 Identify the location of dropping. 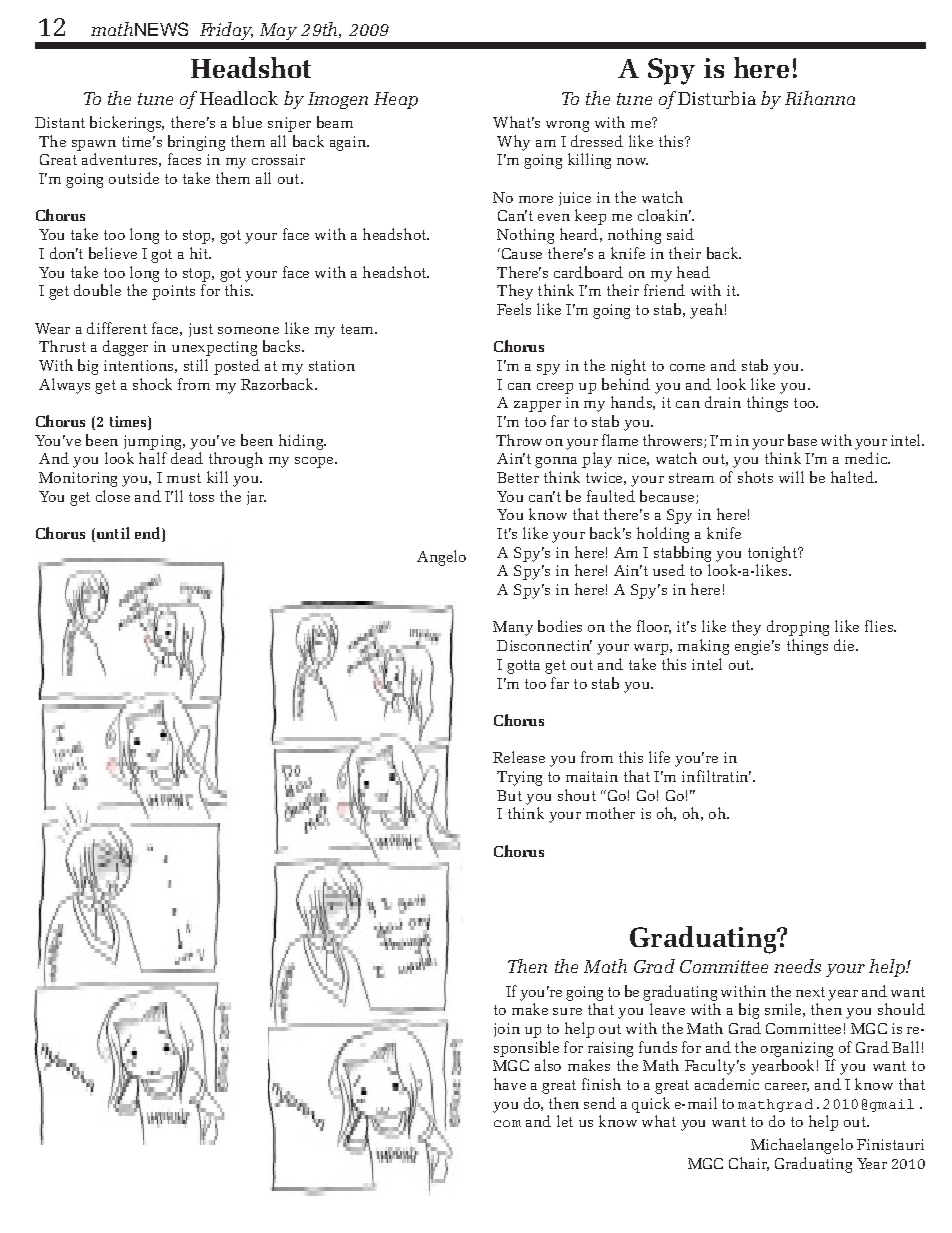
(798, 628).
